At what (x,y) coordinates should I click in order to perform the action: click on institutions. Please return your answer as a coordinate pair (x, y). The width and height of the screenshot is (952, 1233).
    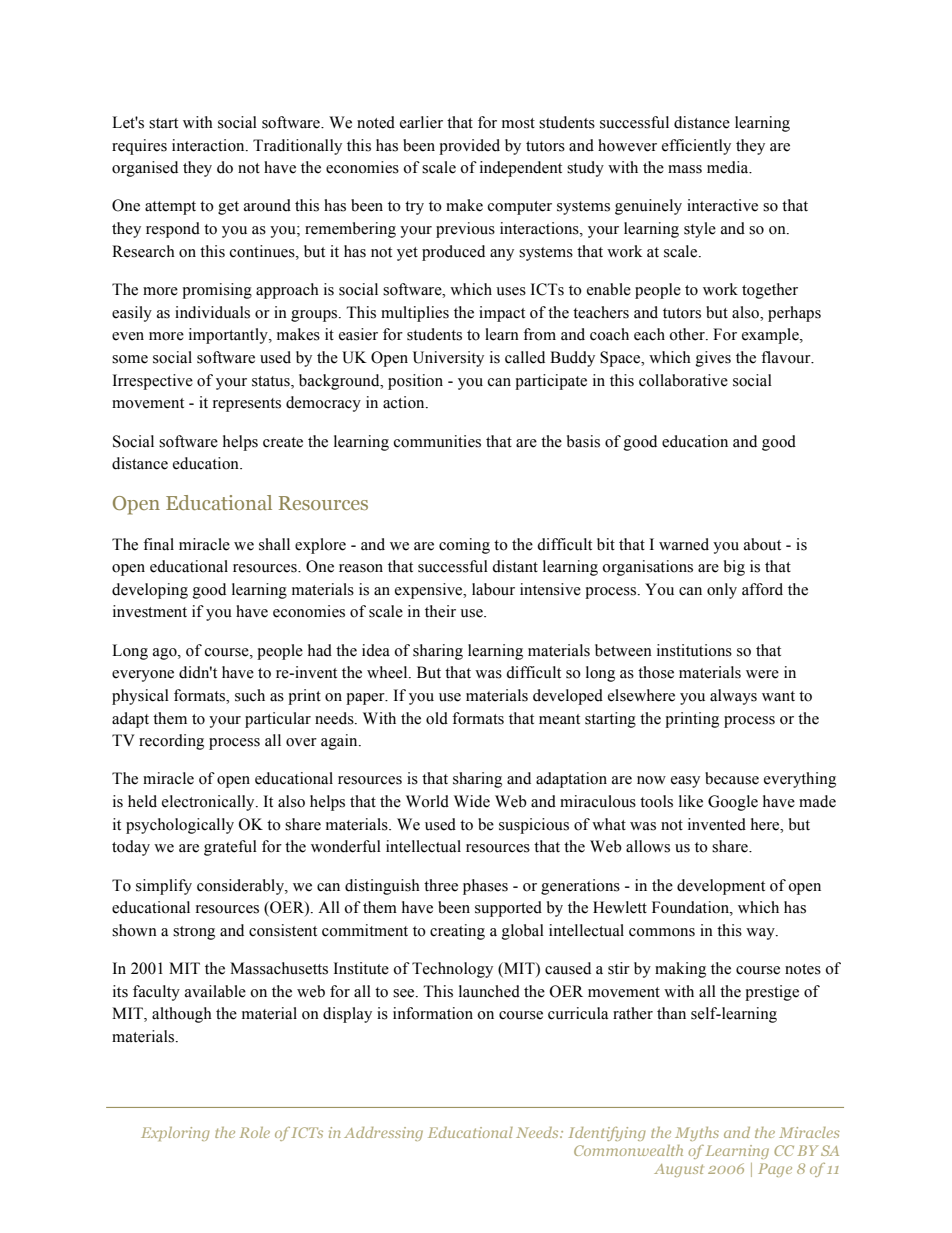
    Looking at the image, I should click on (694, 650).
